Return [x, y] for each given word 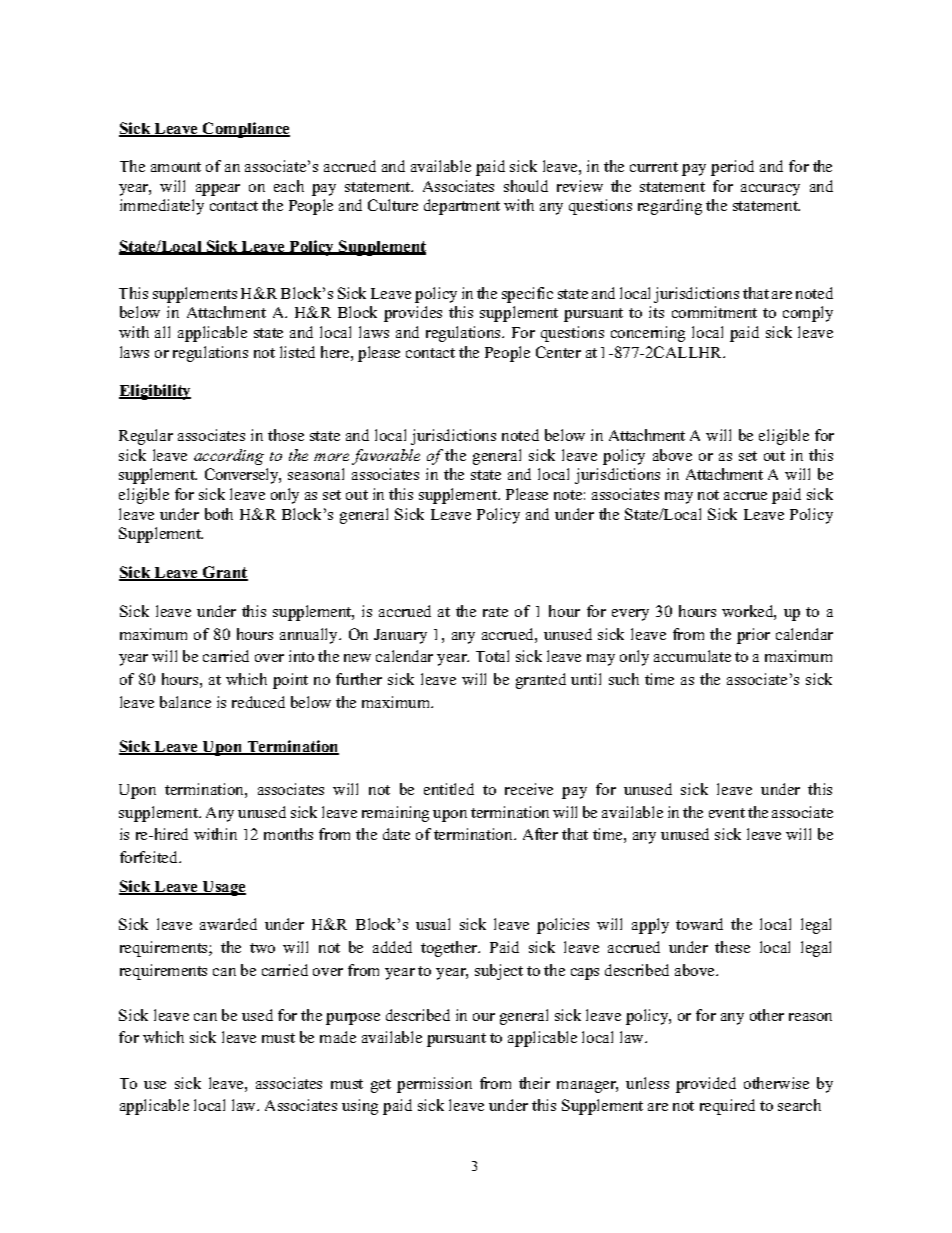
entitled [449, 789]
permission [434, 1085]
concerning [648, 334]
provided [706, 1085]
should [526, 186]
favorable [386, 457]
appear [218, 190]
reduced [258, 702]
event [727, 813]
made [338, 1037]
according [229, 457]
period [732, 168]
